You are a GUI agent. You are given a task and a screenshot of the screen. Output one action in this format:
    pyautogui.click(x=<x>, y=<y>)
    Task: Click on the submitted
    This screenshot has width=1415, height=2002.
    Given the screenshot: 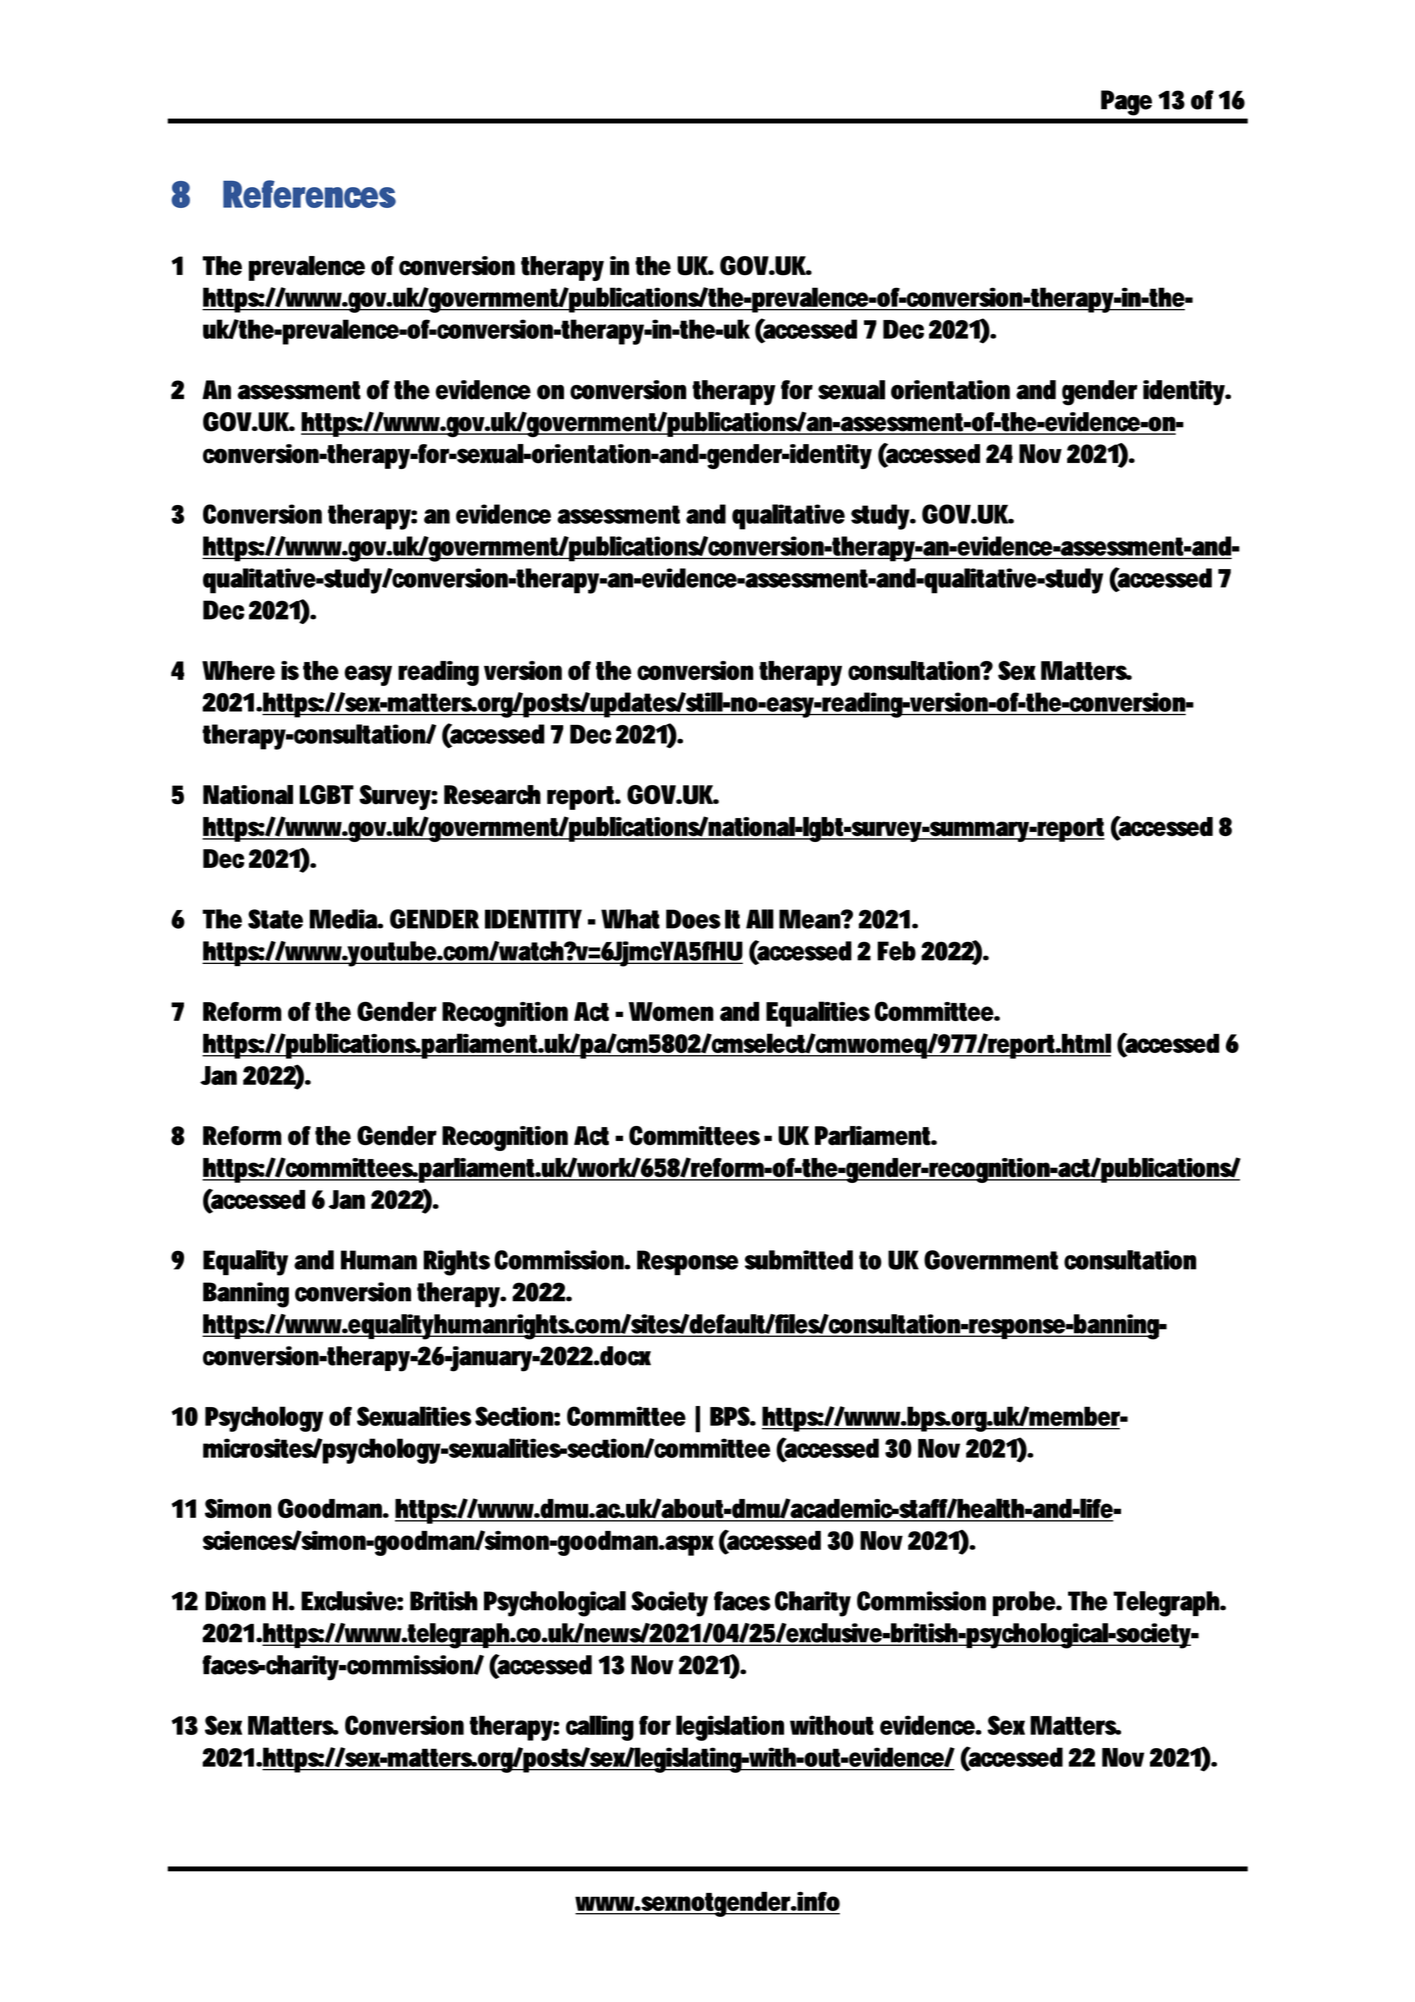 What is the action you would take?
    pyautogui.click(x=799, y=1260)
